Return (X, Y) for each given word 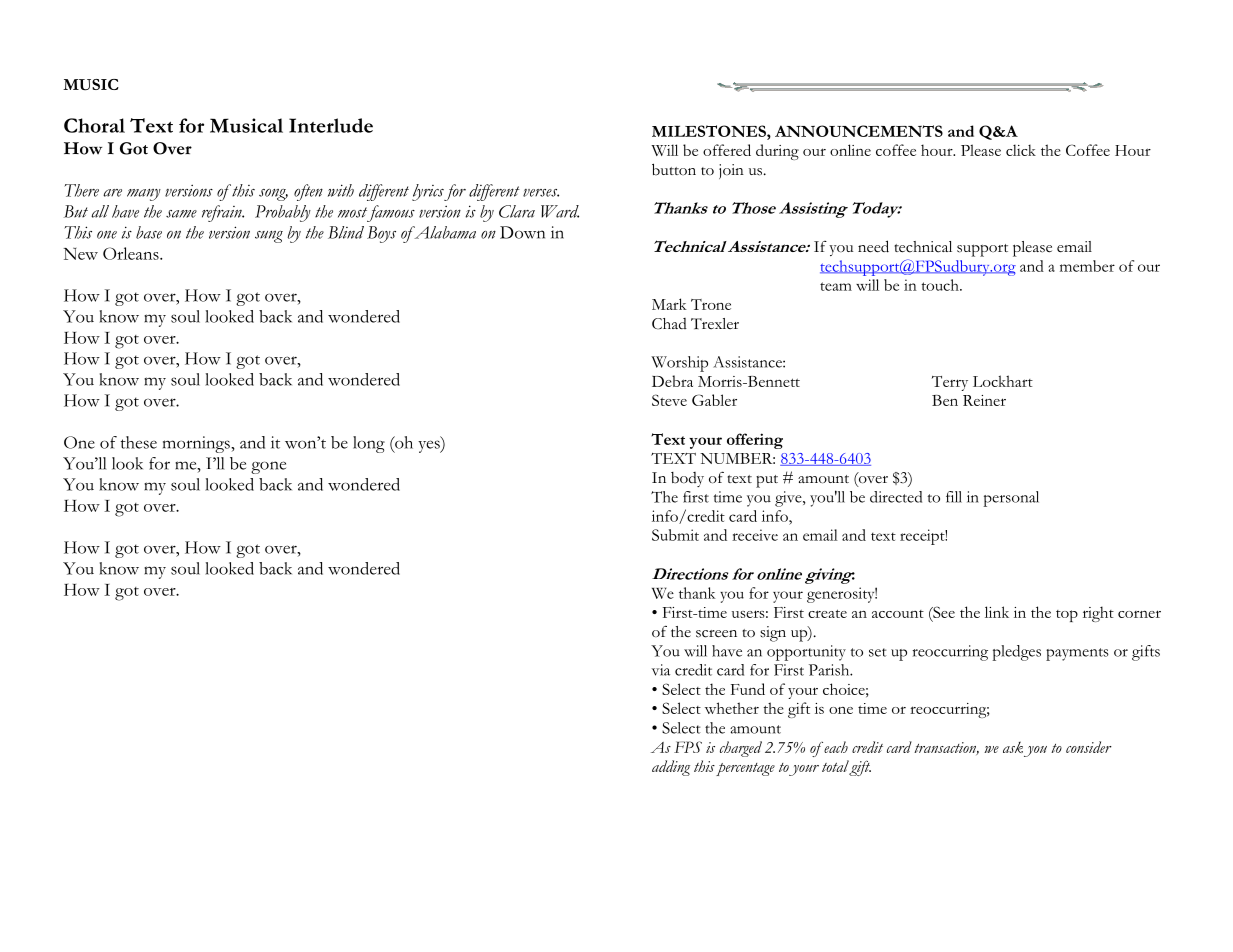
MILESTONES (710, 131)
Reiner (984, 400)
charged (741, 749)
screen (716, 634)
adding (671, 768)
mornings (197, 444)
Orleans (132, 253)
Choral (94, 125)
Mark (669, 304)
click (1021, 150)
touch (941, 285)
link (997, 612)
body (687, 479)
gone (268, 467)
